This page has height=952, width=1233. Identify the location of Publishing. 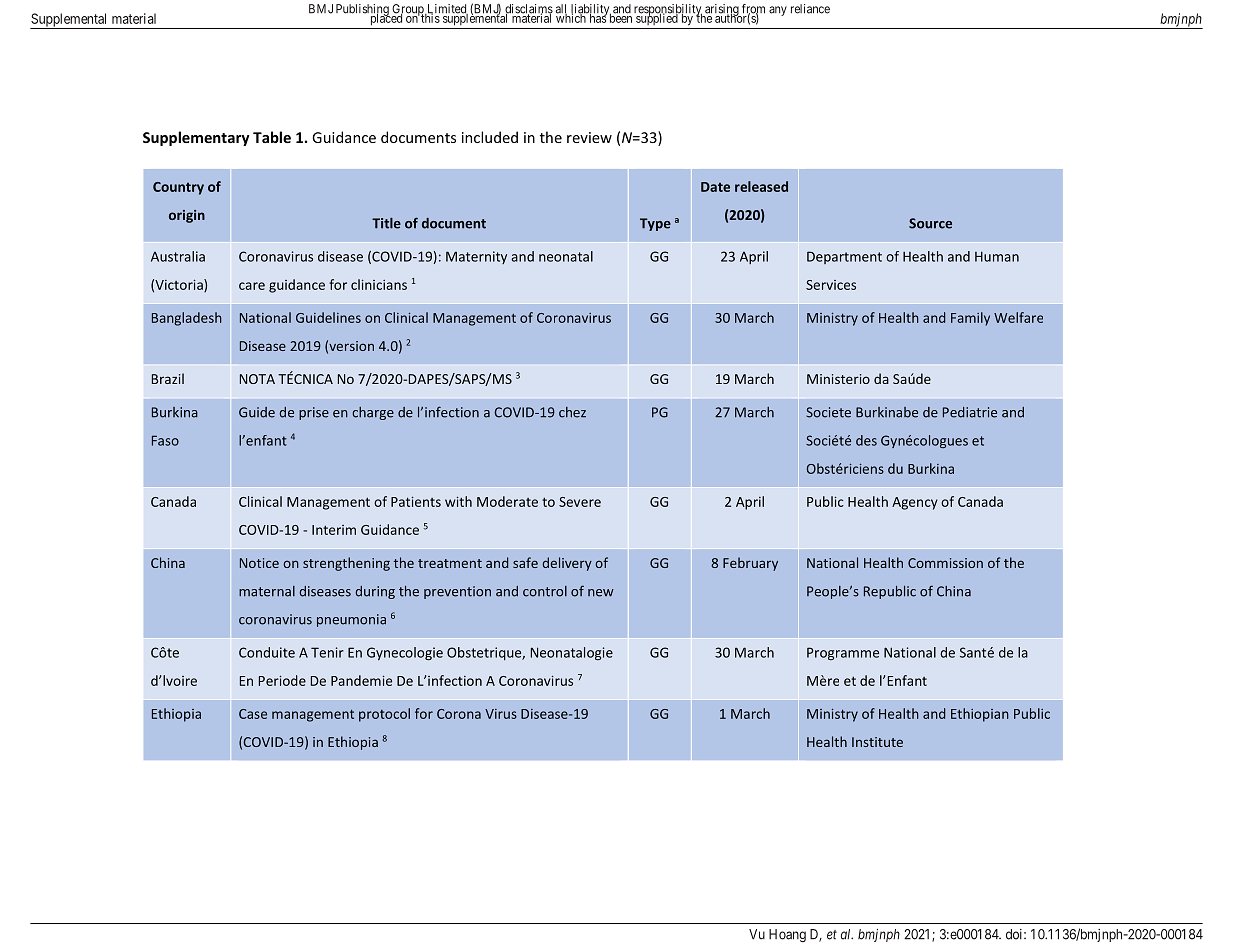
(363, 11).
